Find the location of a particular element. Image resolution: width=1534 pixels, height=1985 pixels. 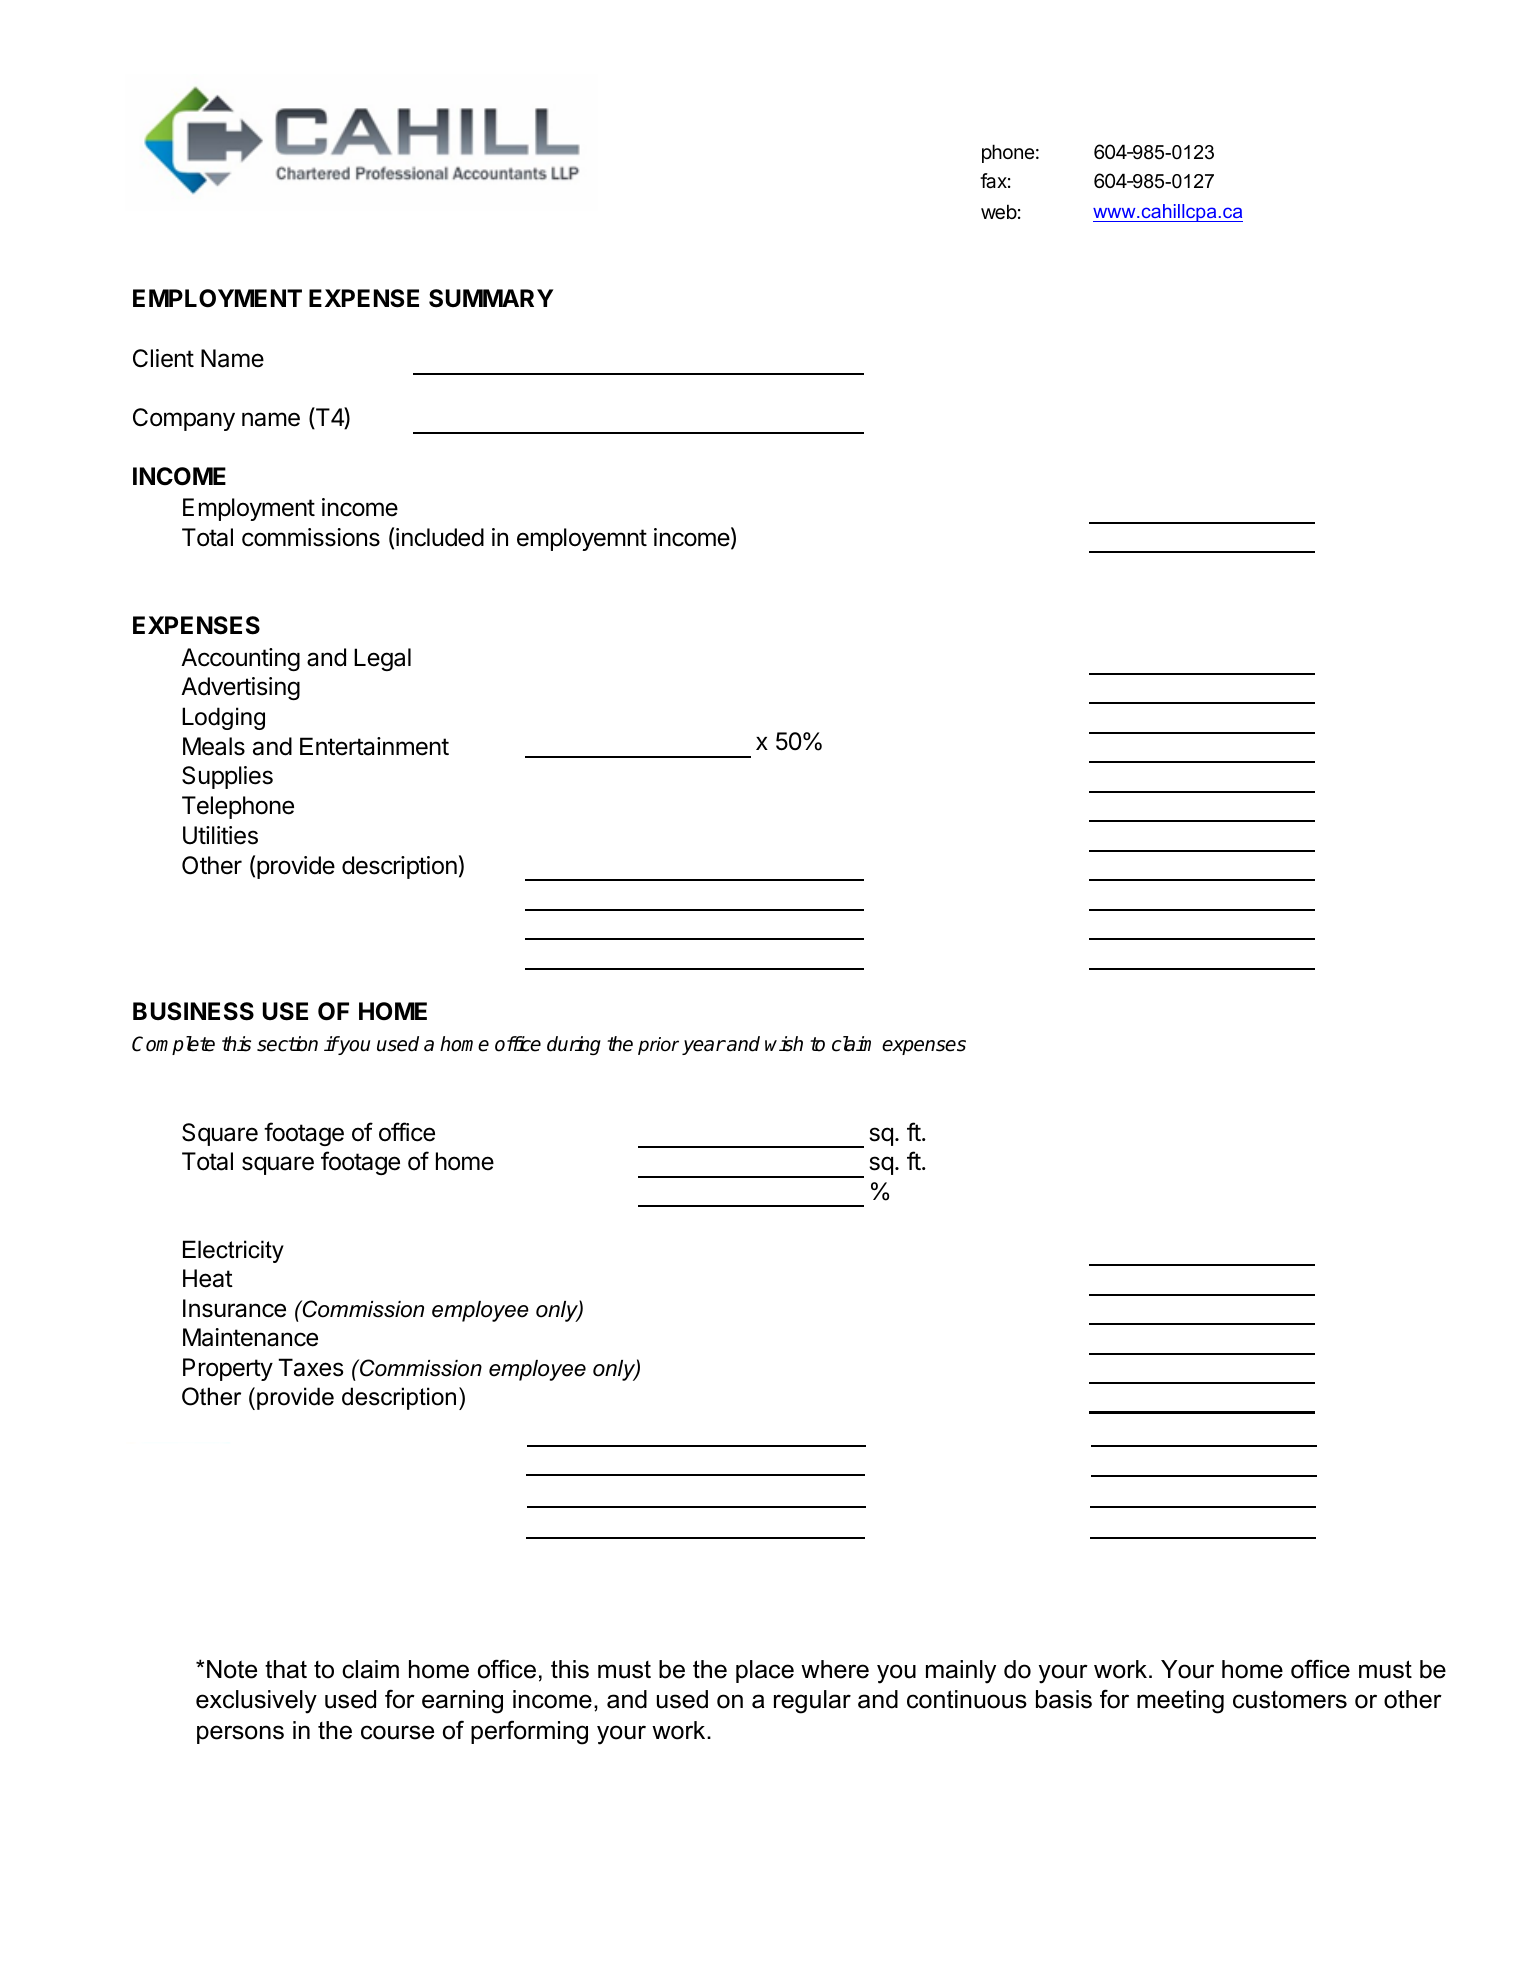

SUMMARY is located at coordinates (491, 298).
